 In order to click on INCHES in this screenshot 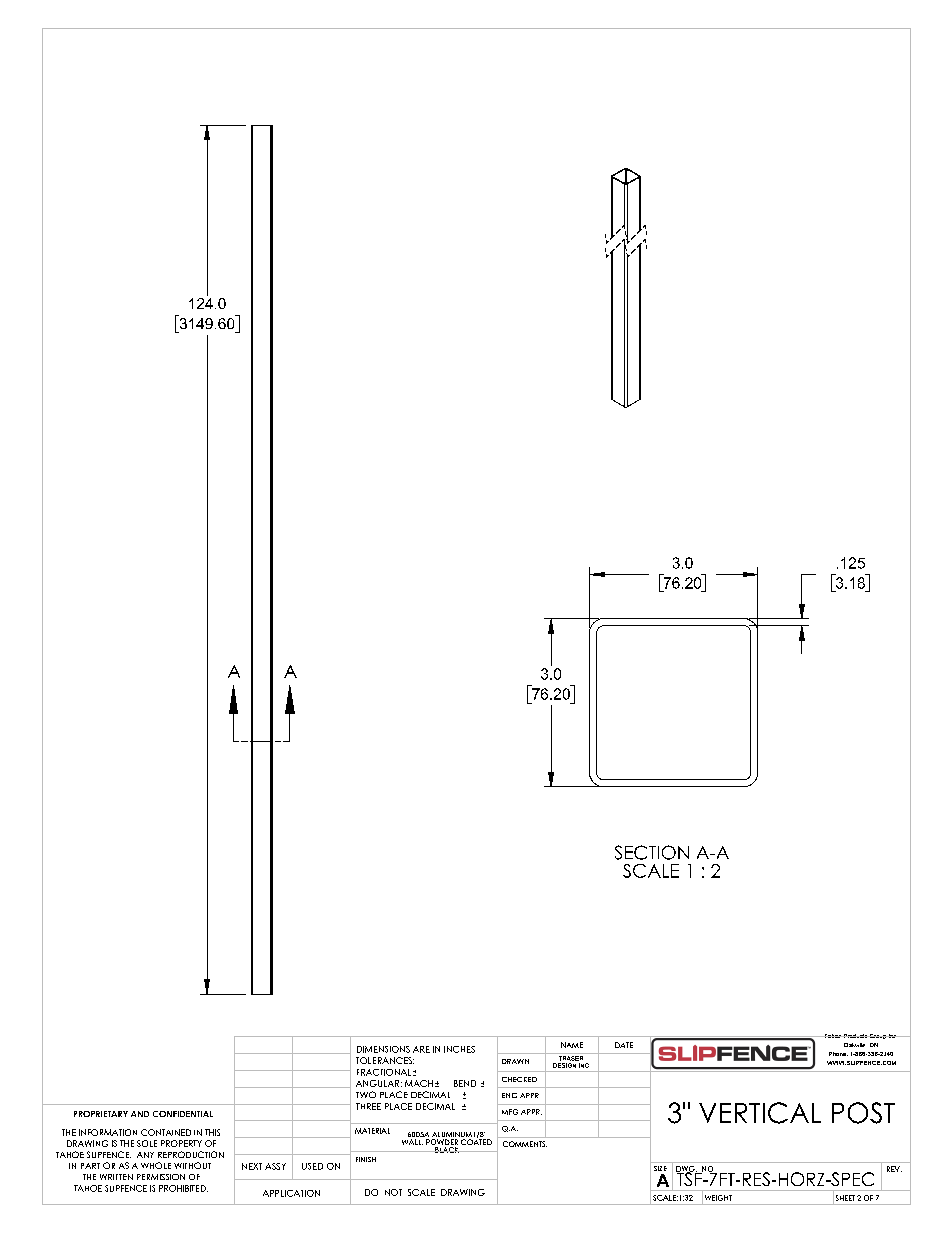, I will do `click(459, 1049)`.
